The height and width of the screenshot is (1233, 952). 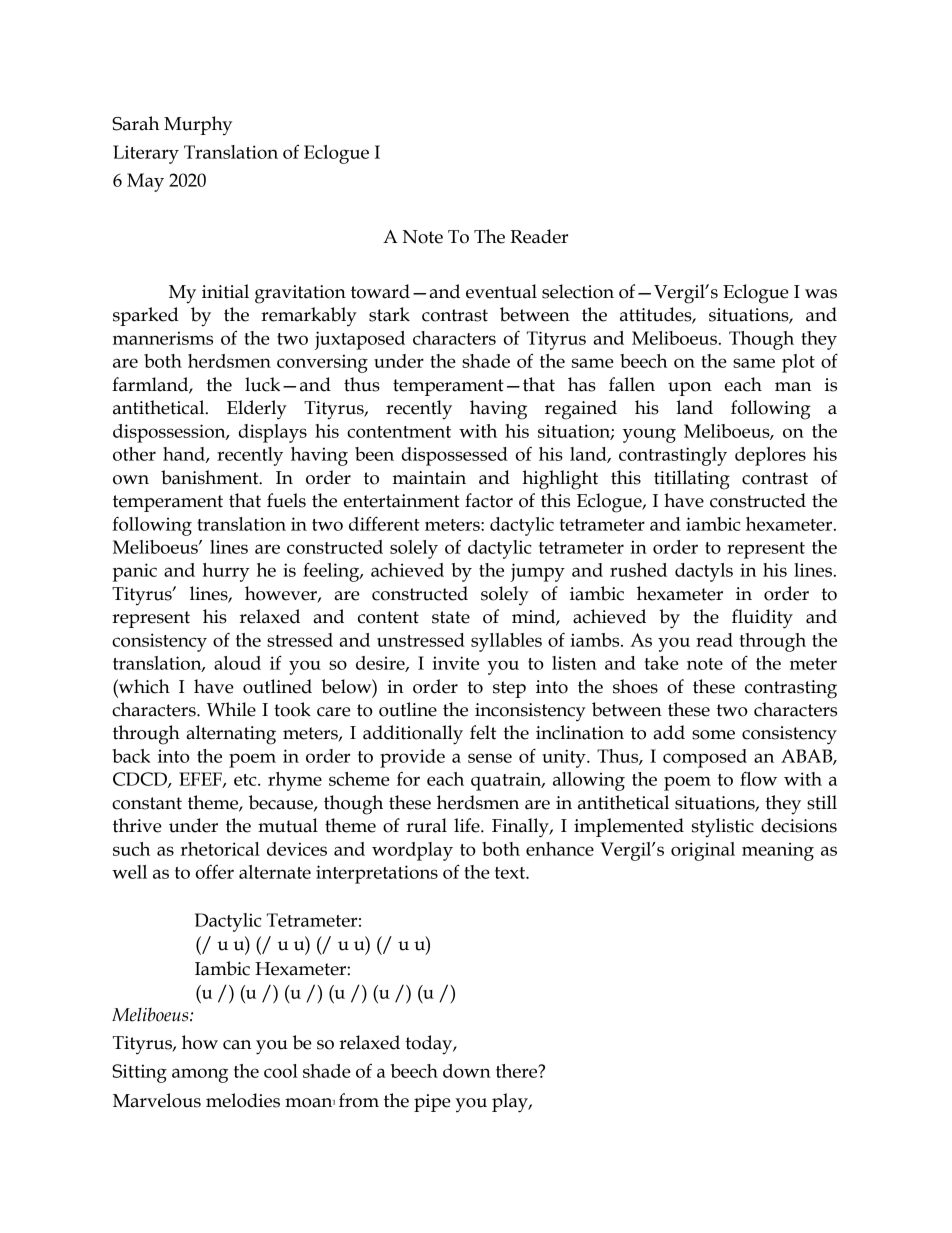 I want to click on upon, so click(x=690, y=389).
